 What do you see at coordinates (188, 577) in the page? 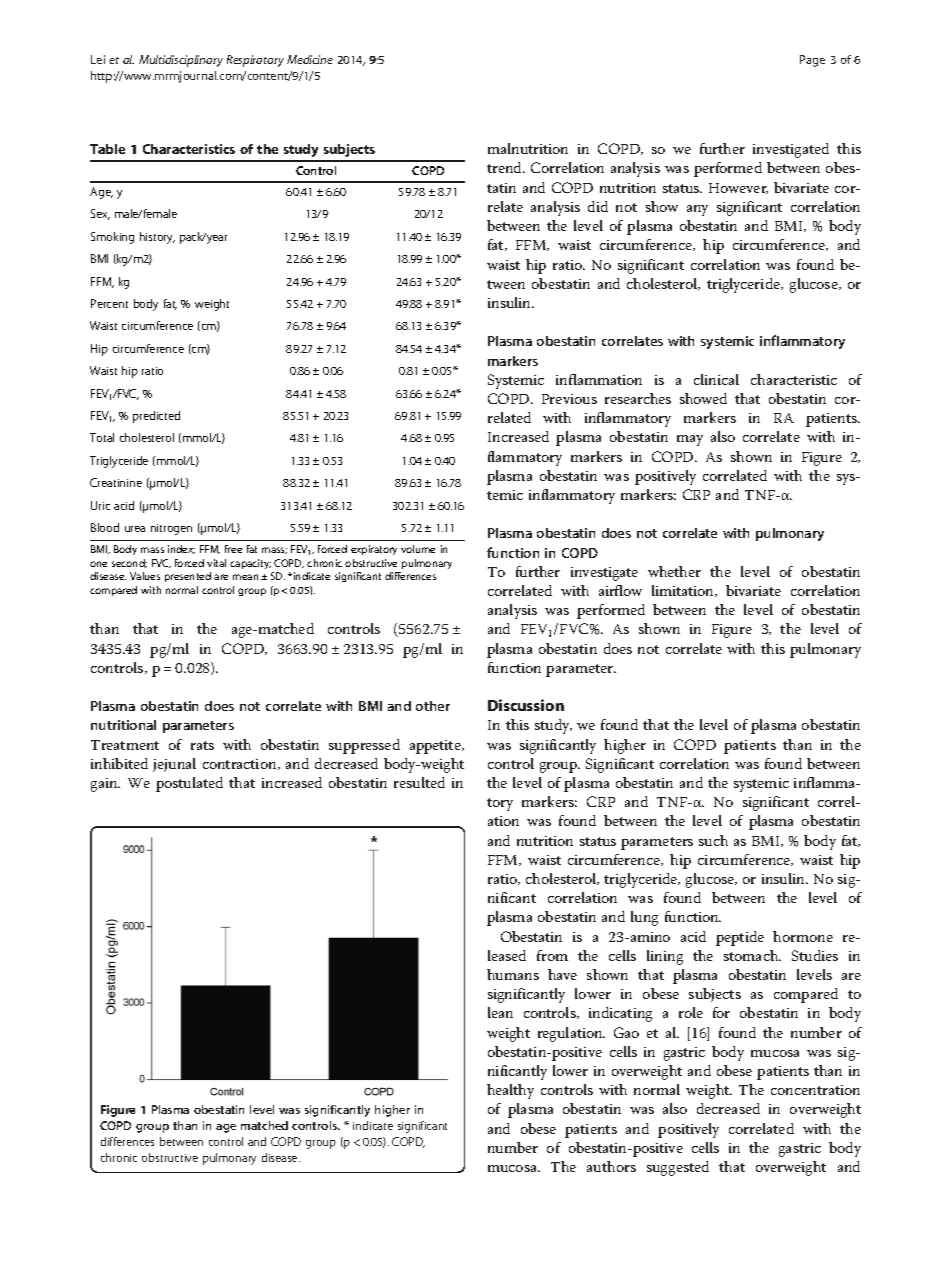
I see `presented` at bounding box center [188, 577].
